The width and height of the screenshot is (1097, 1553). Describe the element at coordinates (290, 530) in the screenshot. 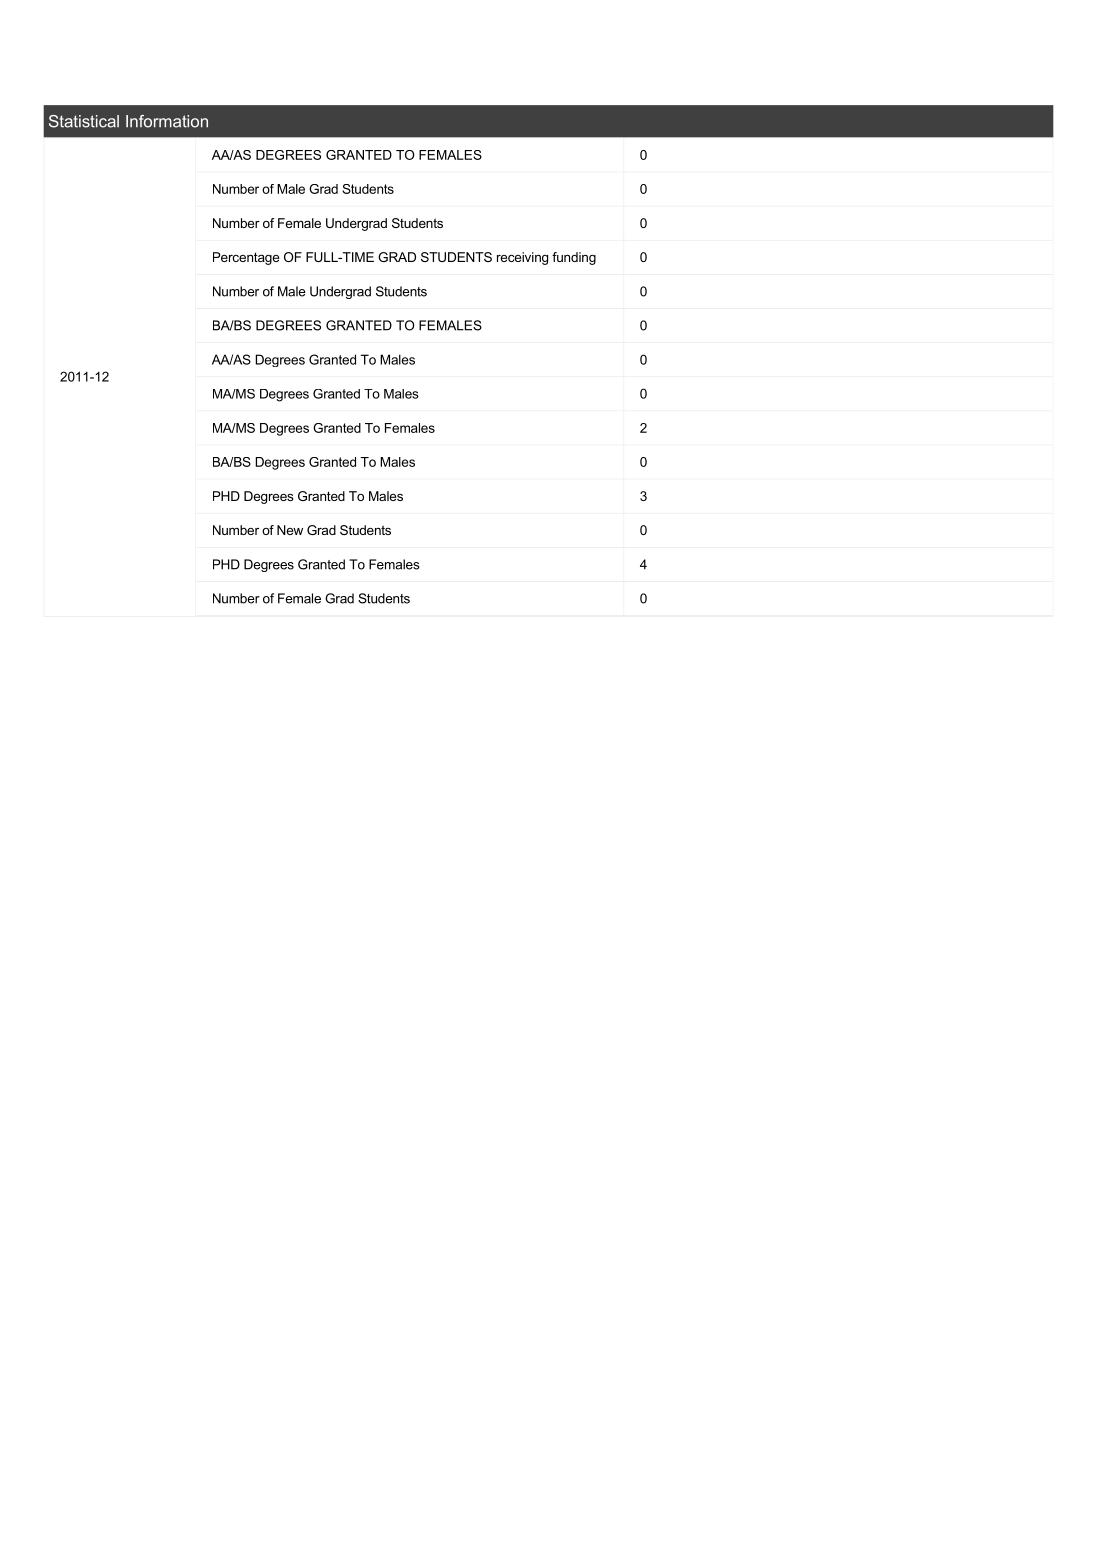

I see `New` at that location.
